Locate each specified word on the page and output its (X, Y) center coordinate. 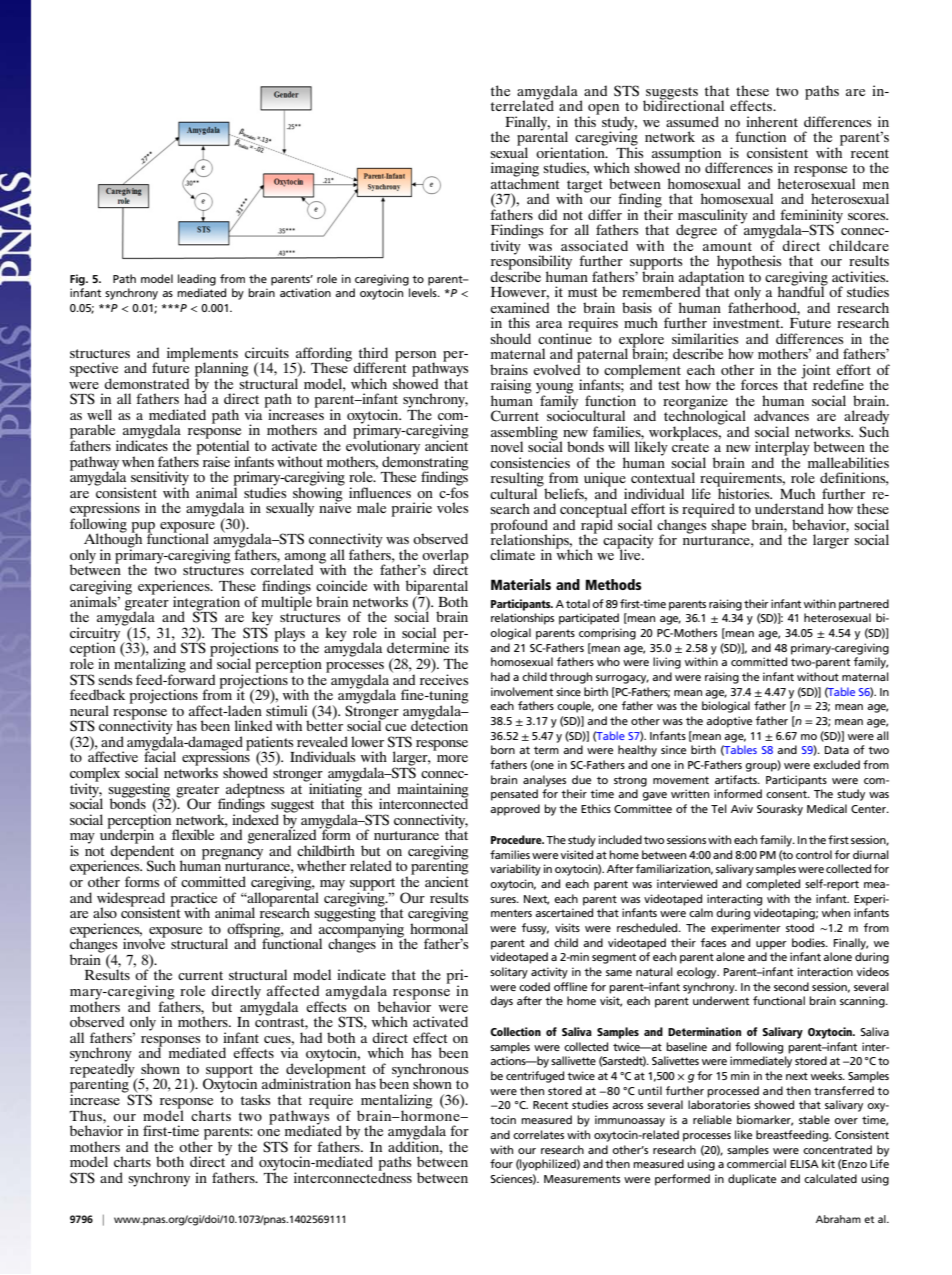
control (814, 854)
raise (216, 461)
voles (452, 507)
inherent (772, 121)
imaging (515, 170)
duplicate (752, 1180)
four (501, 1163)
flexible (193, 834)
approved (515, 810)
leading (197, 280)
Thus (87, 1115)
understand (789, 508)
